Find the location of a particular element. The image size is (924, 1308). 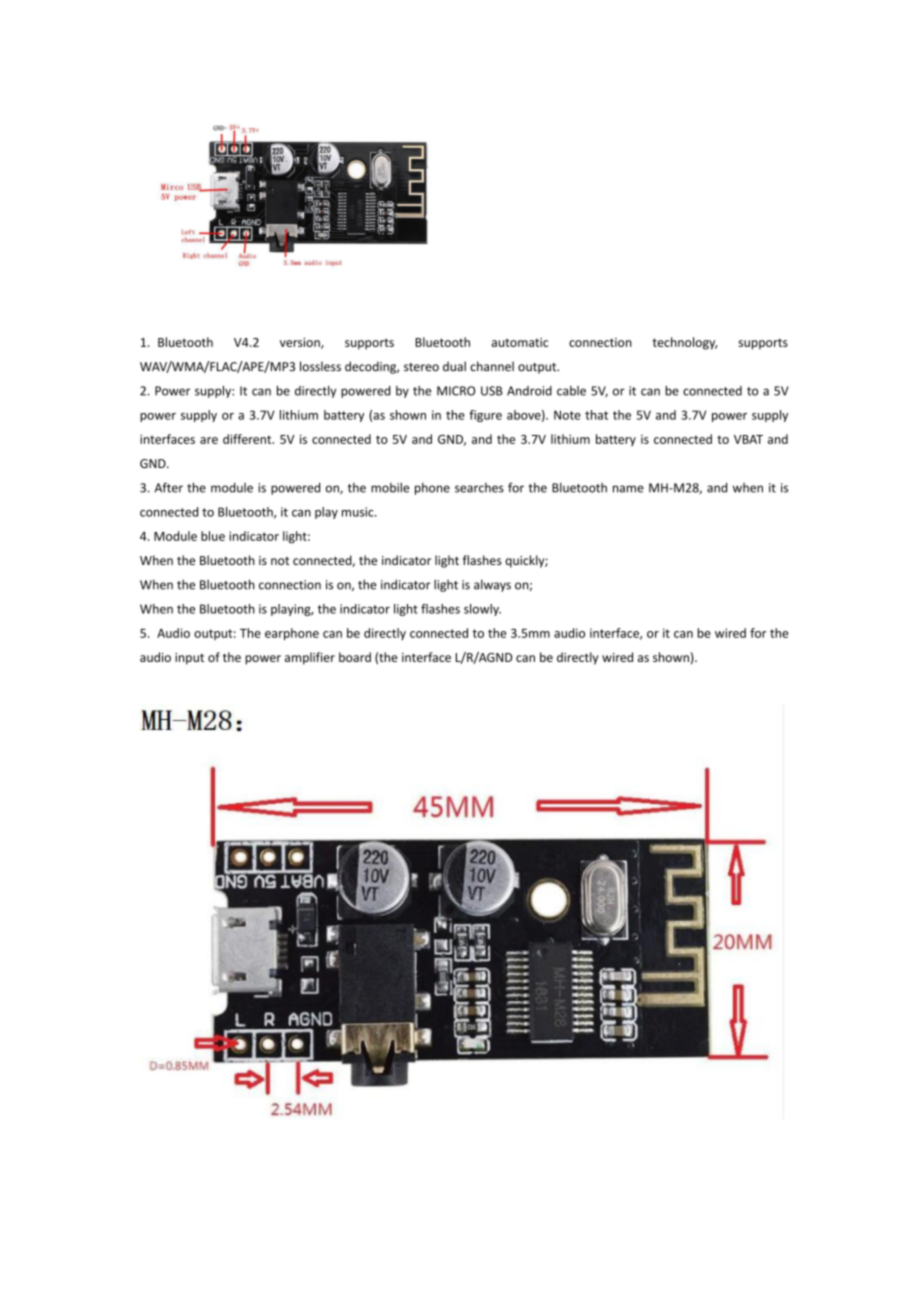

stereo is located at coordinates (421, 367).
